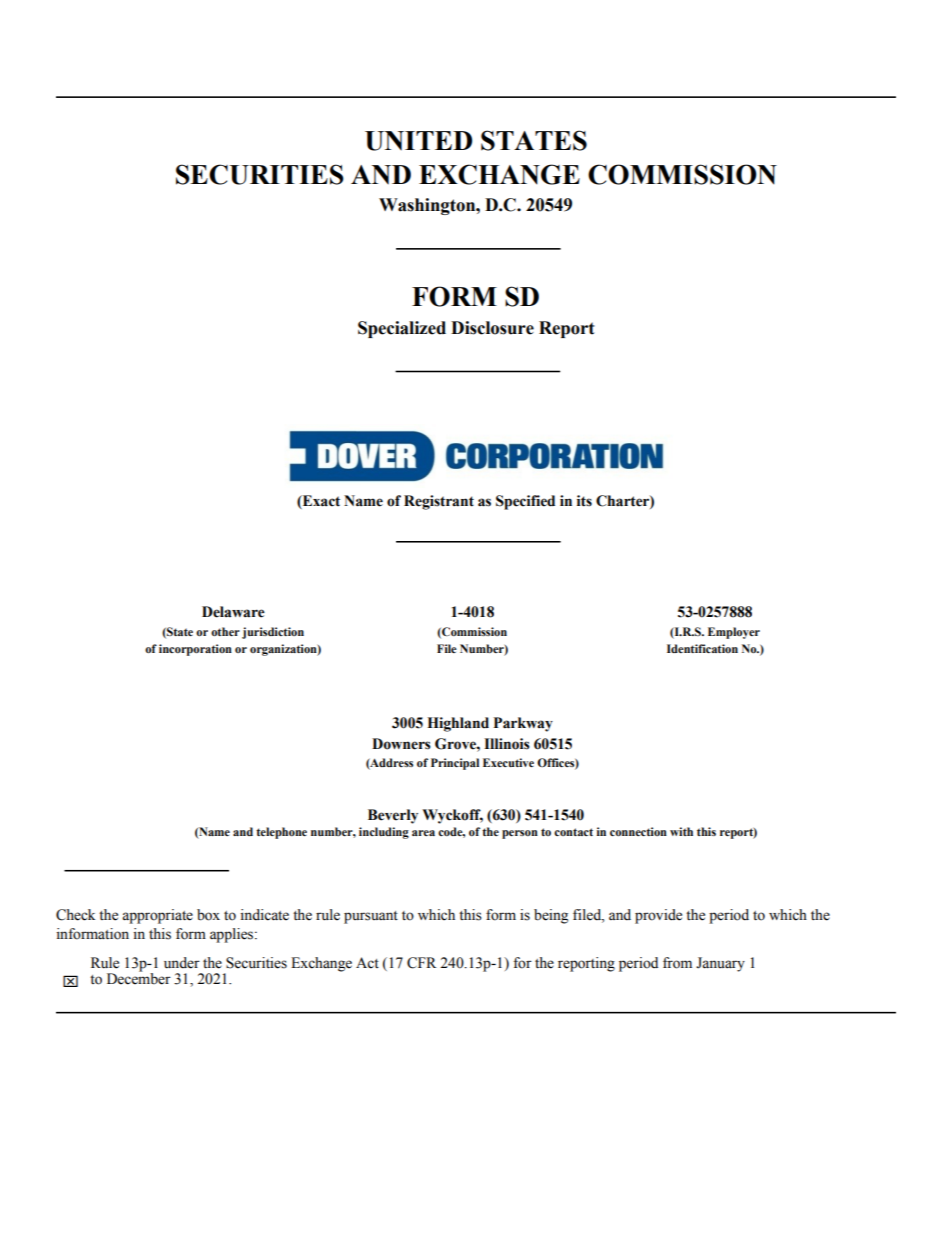 The width and height of the screenshot is (952, 1233). What do you see at coordinates (421, 963) in the screenshot?
I see `CFR` at bounding box center [421, 963].
